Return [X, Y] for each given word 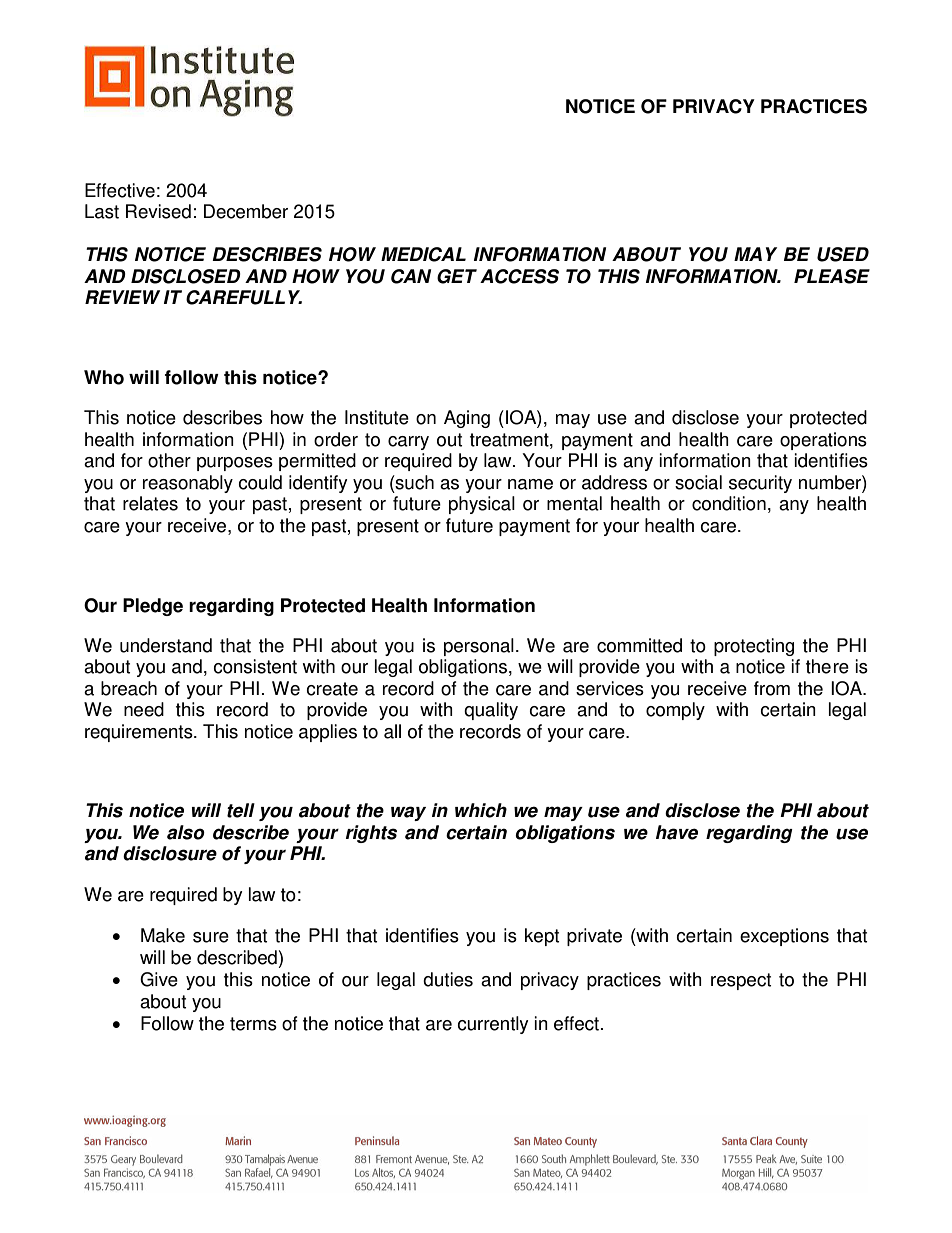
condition [729, 503]
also [186, 832]
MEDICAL [423, 254]
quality [491, 711]
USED [843, 254]
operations [823, 441]
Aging [467, 419]
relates [150, 503]
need [144, 709]
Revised [158, 211]
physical [482, 505]
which [481, 810]
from [772, 688]
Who [104, 377]
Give [159, 979]
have [677, 832]
